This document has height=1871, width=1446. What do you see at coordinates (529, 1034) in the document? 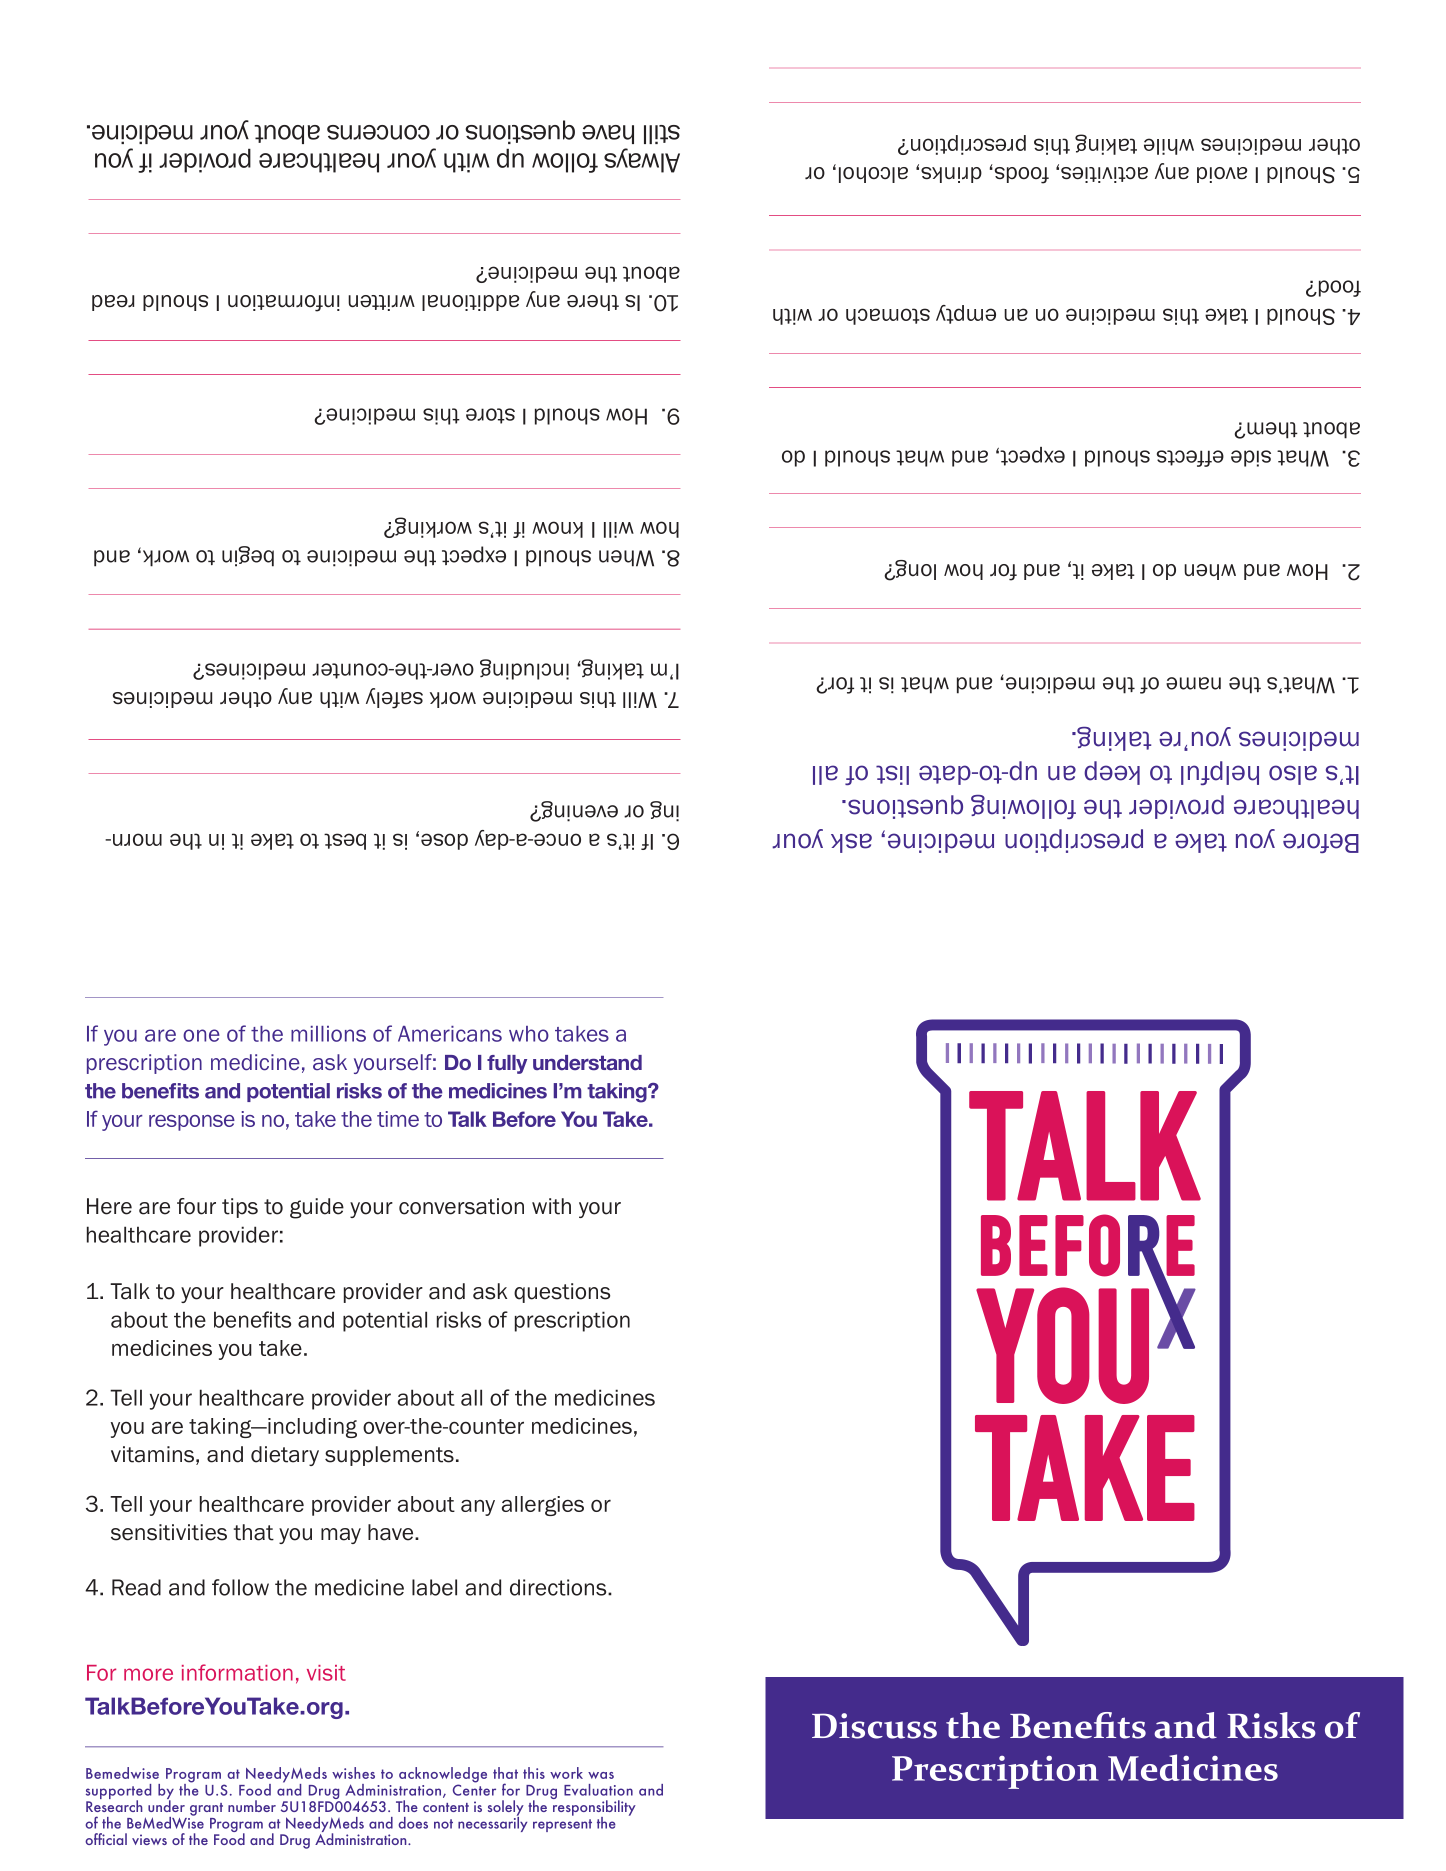
I see `who` at bounding box center [529, 1034].
